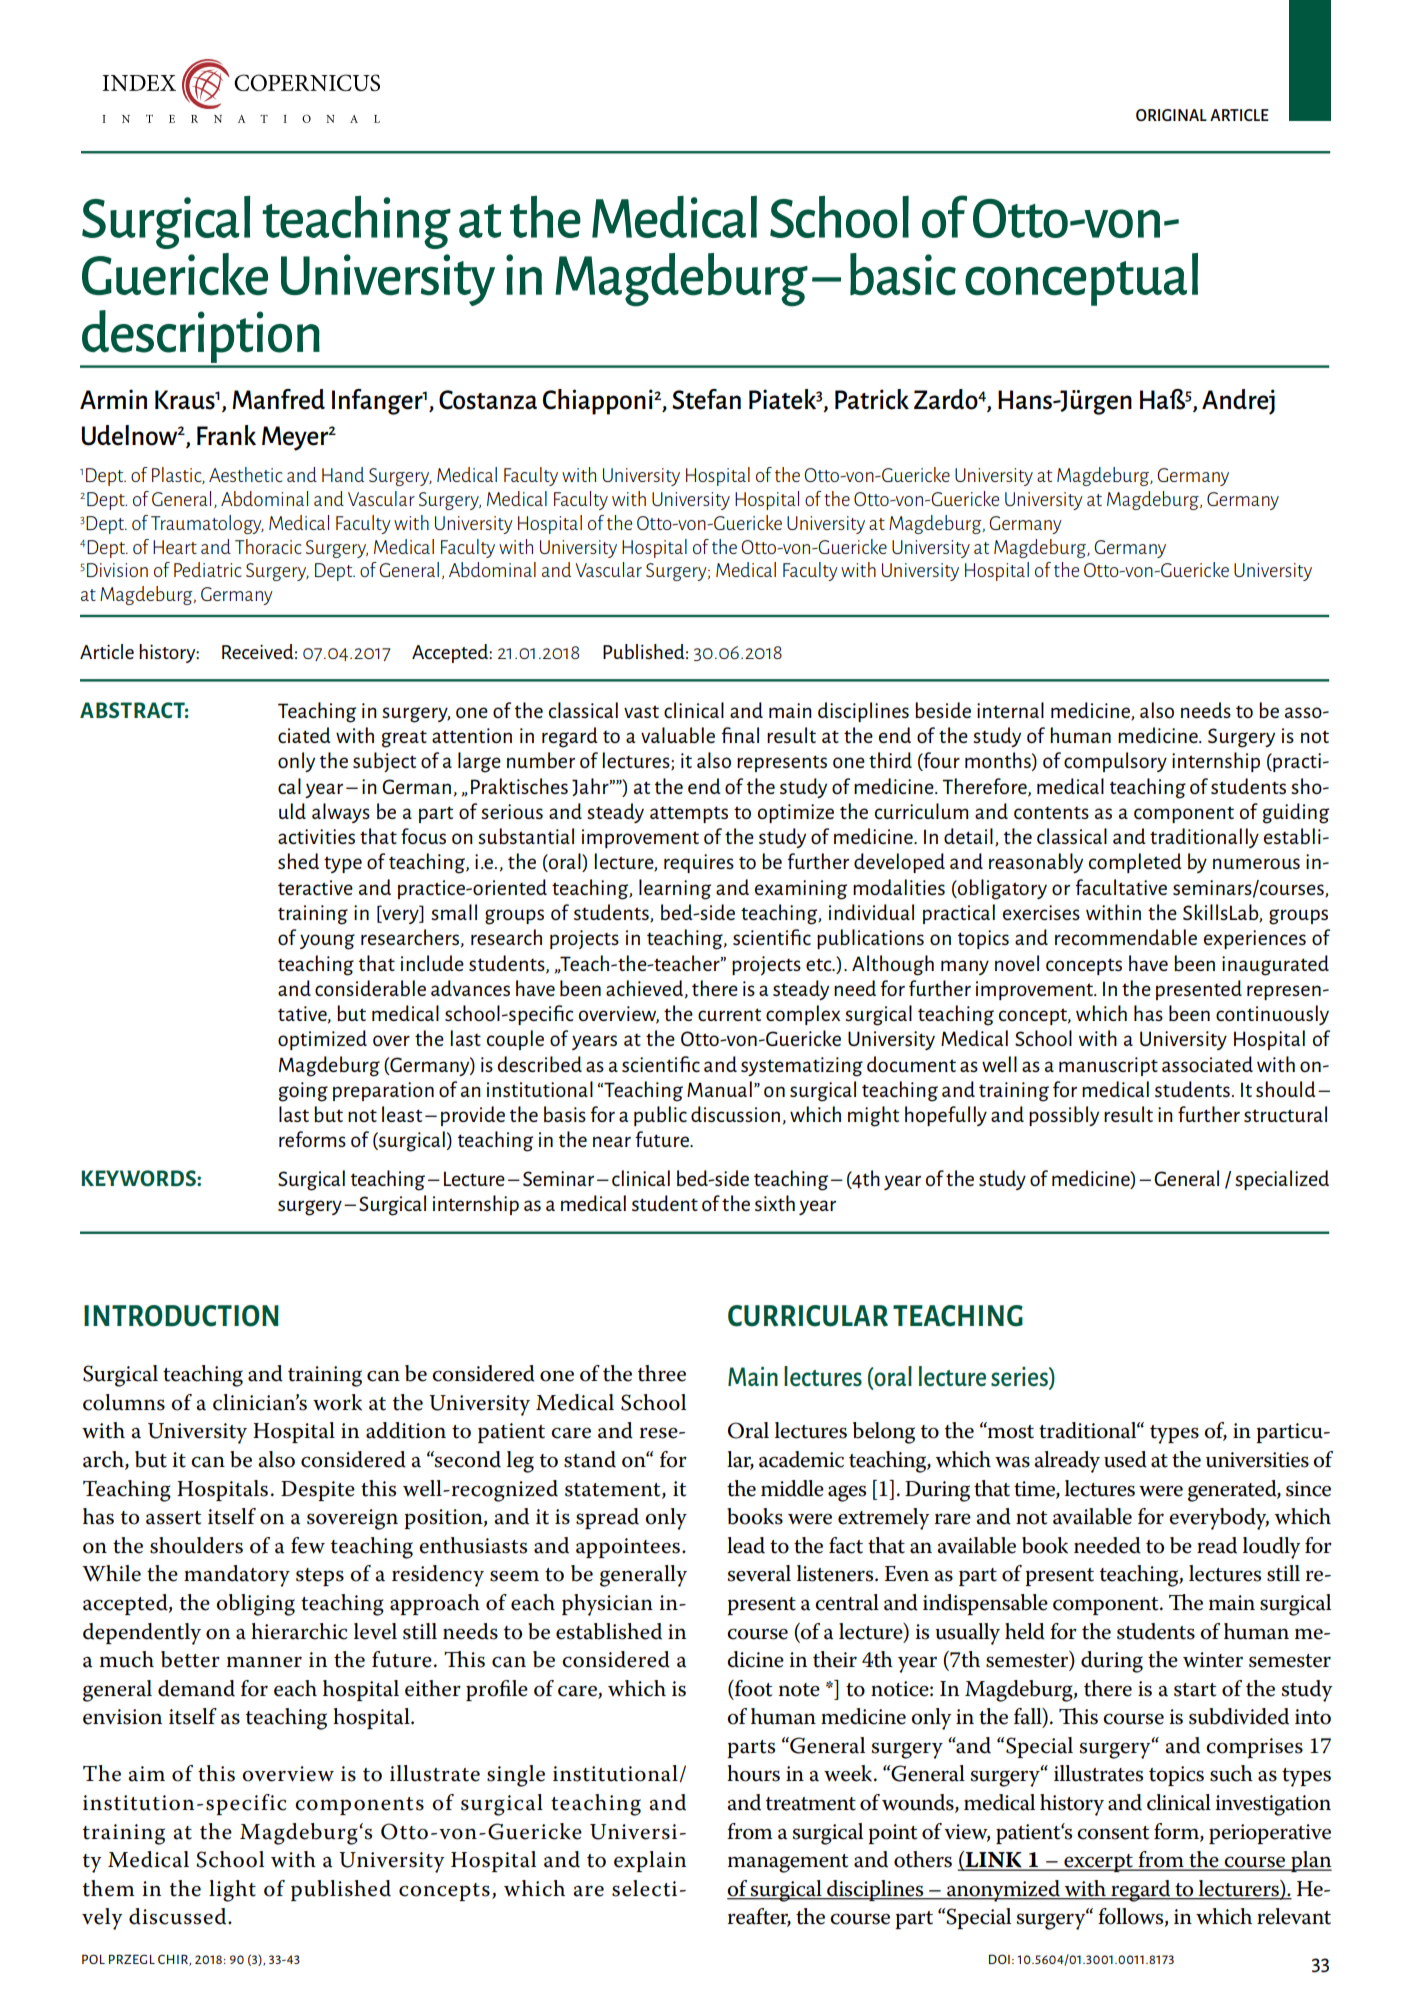 The image size is (1418, 2006). Describe the element at coordinates (232, 1891) in the document. I see `light` at that location.
